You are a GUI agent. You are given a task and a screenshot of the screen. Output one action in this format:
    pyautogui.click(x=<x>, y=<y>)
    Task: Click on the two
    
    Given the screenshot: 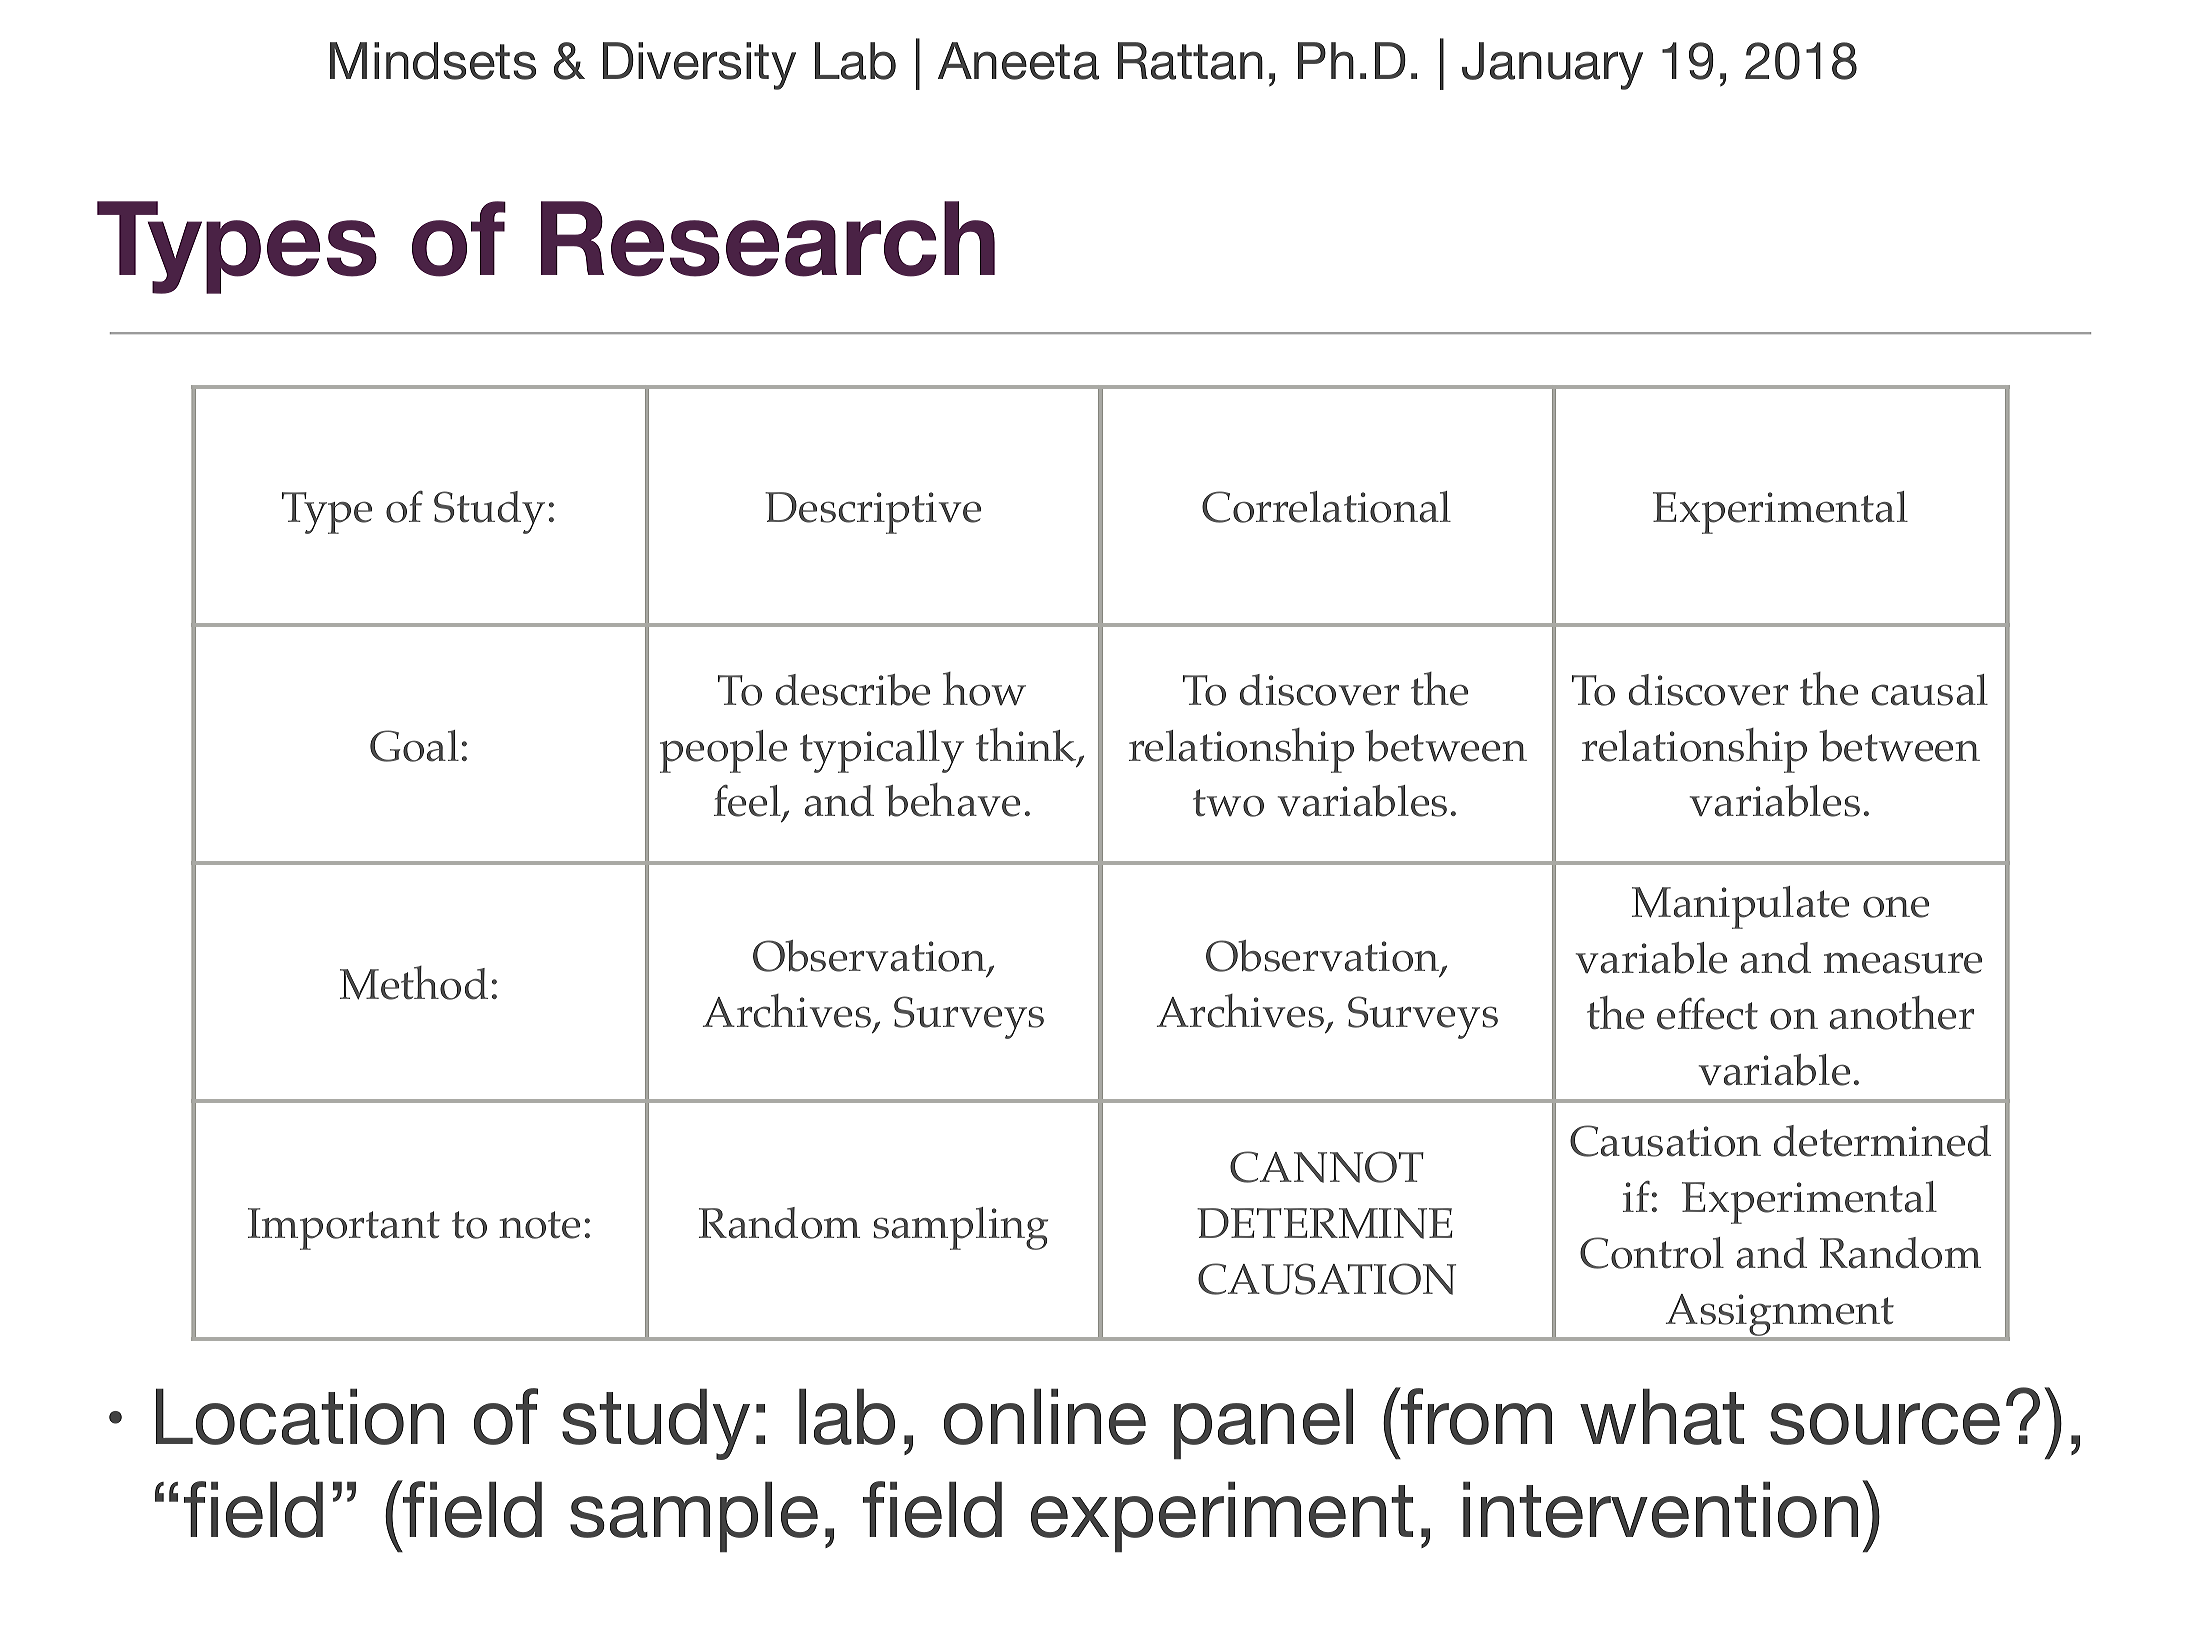 What is the action you would take?
    pyautogui.click(x=1228, y=803)
